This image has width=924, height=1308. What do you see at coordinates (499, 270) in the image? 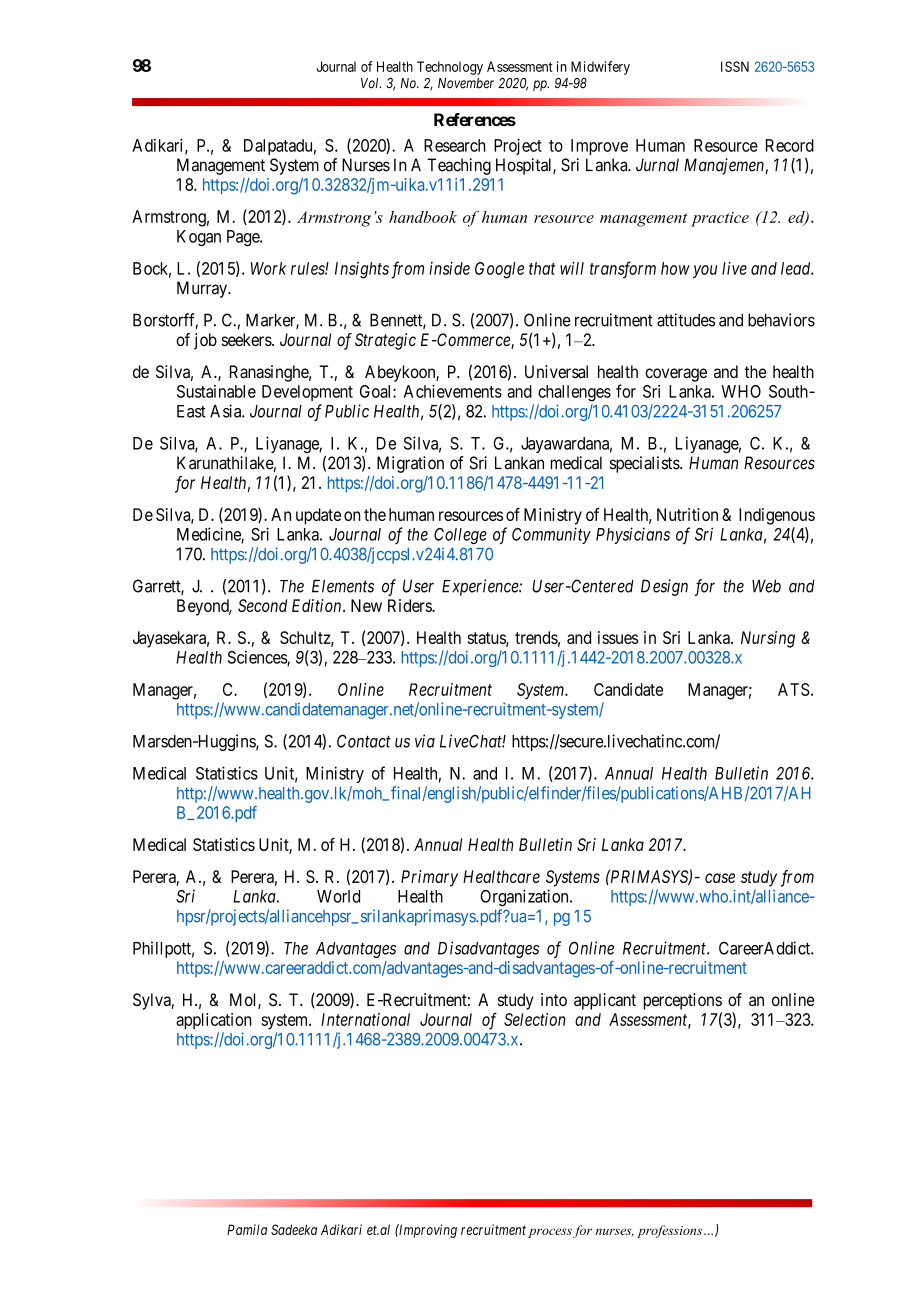
I see `Google` at bounding box center [499, 270].
